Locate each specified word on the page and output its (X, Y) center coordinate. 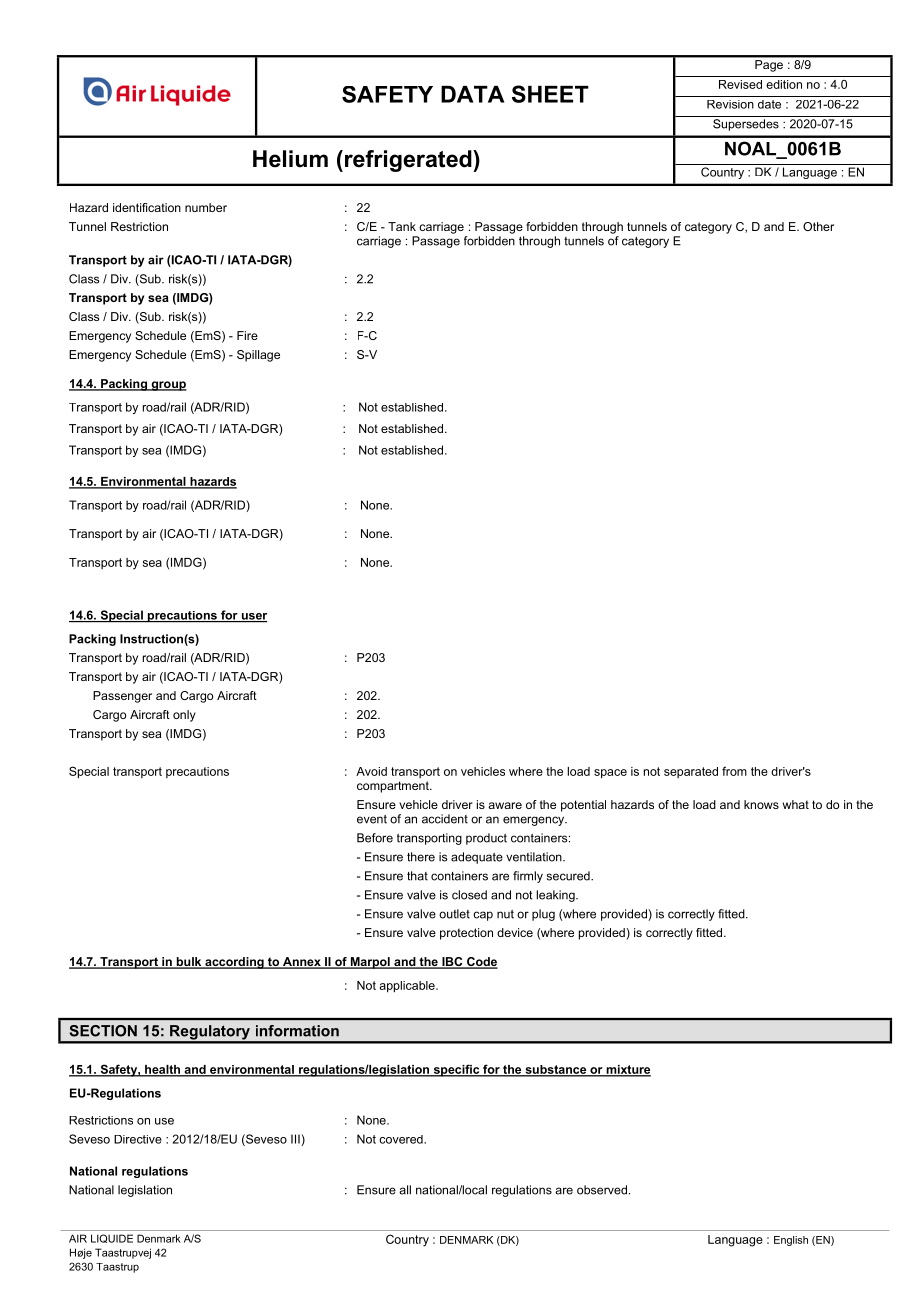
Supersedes (746, 125)
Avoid (371, 771)
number (206, 207)
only (184, 716)
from (734, 771)
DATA (472, 94)
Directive (138, 1139)
